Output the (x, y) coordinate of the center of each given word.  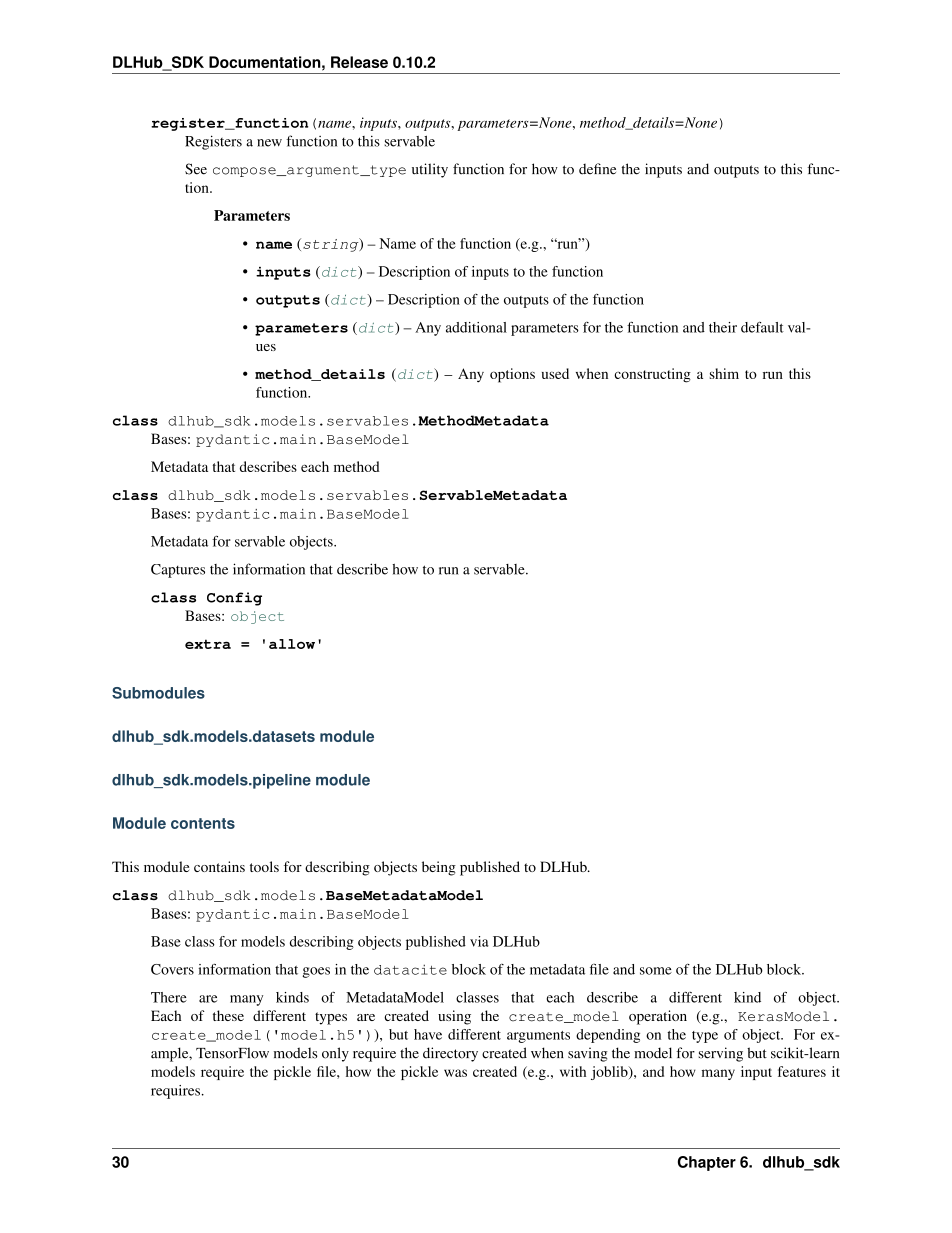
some (656, 971)
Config (234, 599)
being (439, 868)
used (555, 373)
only (335, 1054)
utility (430, 170)
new (269, 143)
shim (724, 373)
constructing (652, 375)
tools (264, 866)
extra (208, 644)
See (196, 169)
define (597, 169)
